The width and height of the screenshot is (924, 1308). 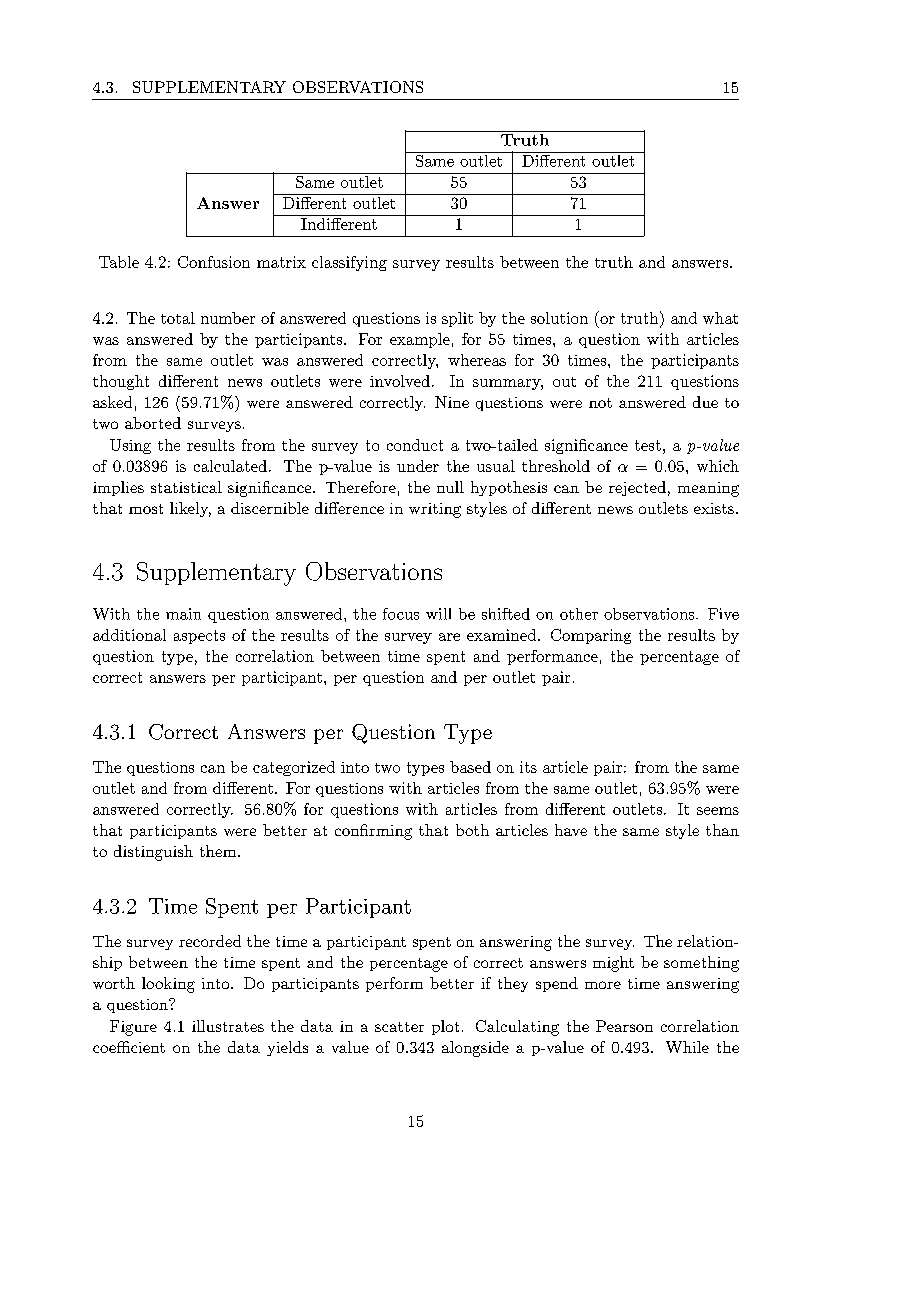 I want to click on illustrates, so click(x=228, y=1026).
